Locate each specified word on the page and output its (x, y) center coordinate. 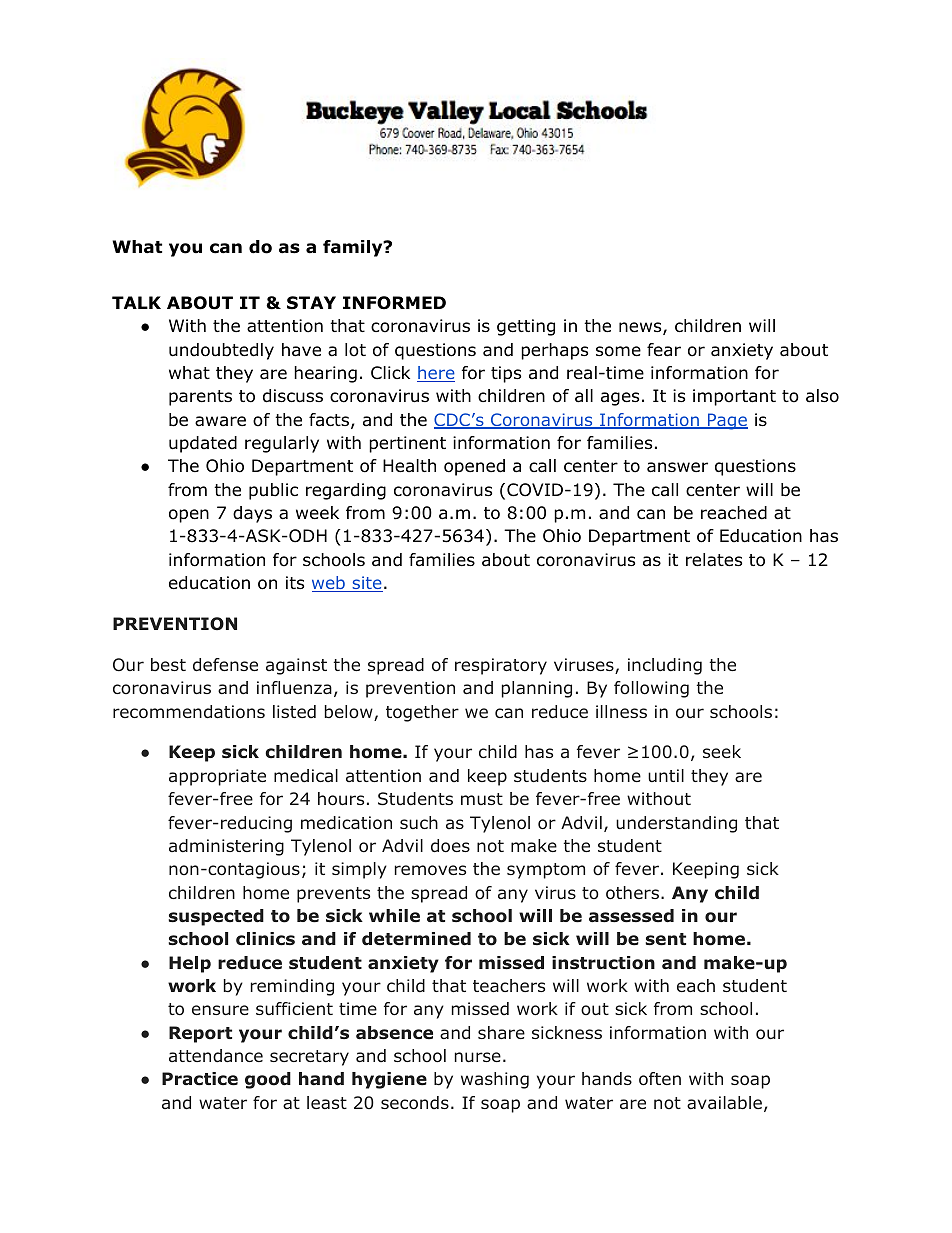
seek (722, 751)
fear (664, 350)
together (422, 713)
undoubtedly (221, 351)
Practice (200, 1079)
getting (526, 327)
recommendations (189, 712)
